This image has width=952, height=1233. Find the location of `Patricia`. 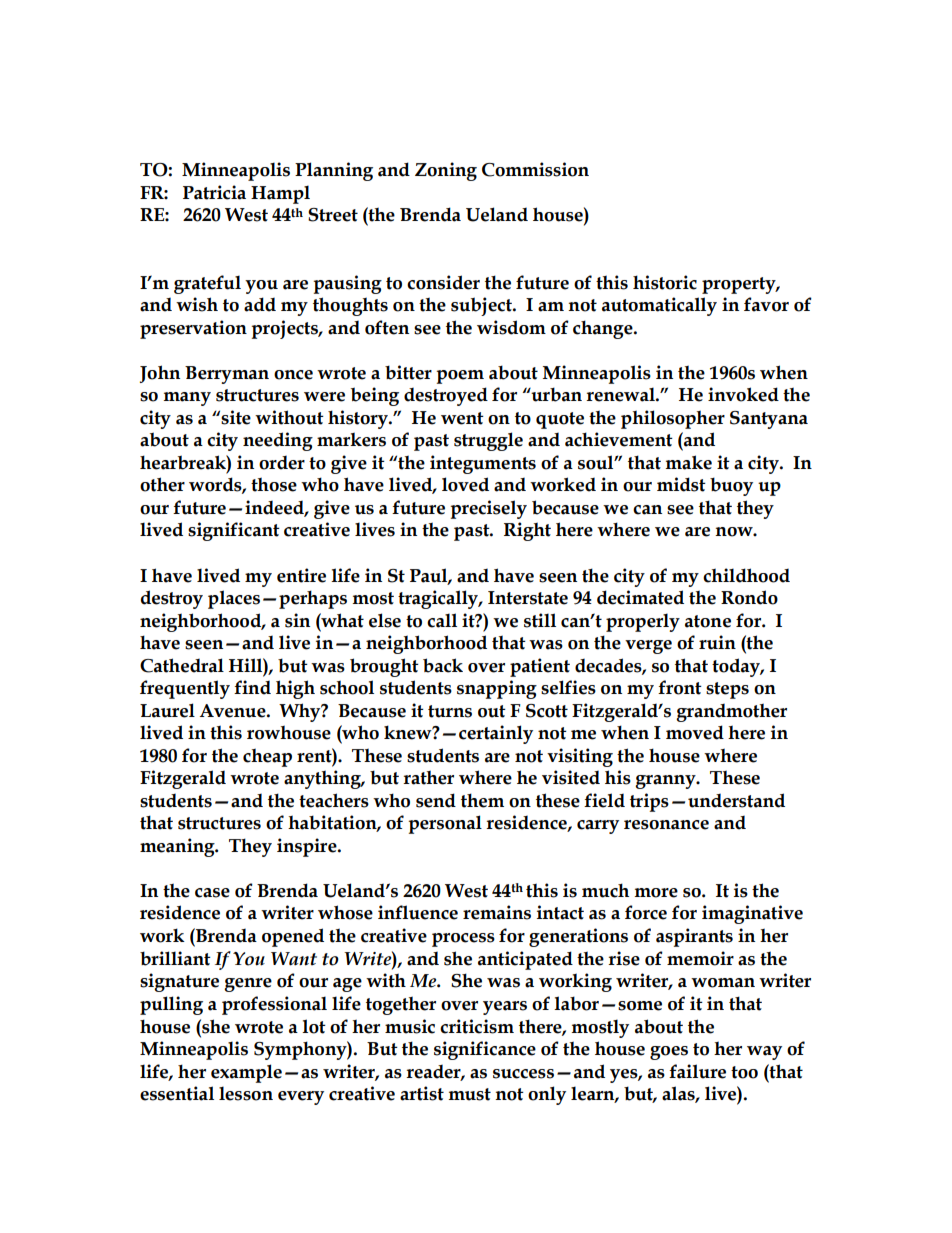

Patricia is located at coordinates (214, 192).
